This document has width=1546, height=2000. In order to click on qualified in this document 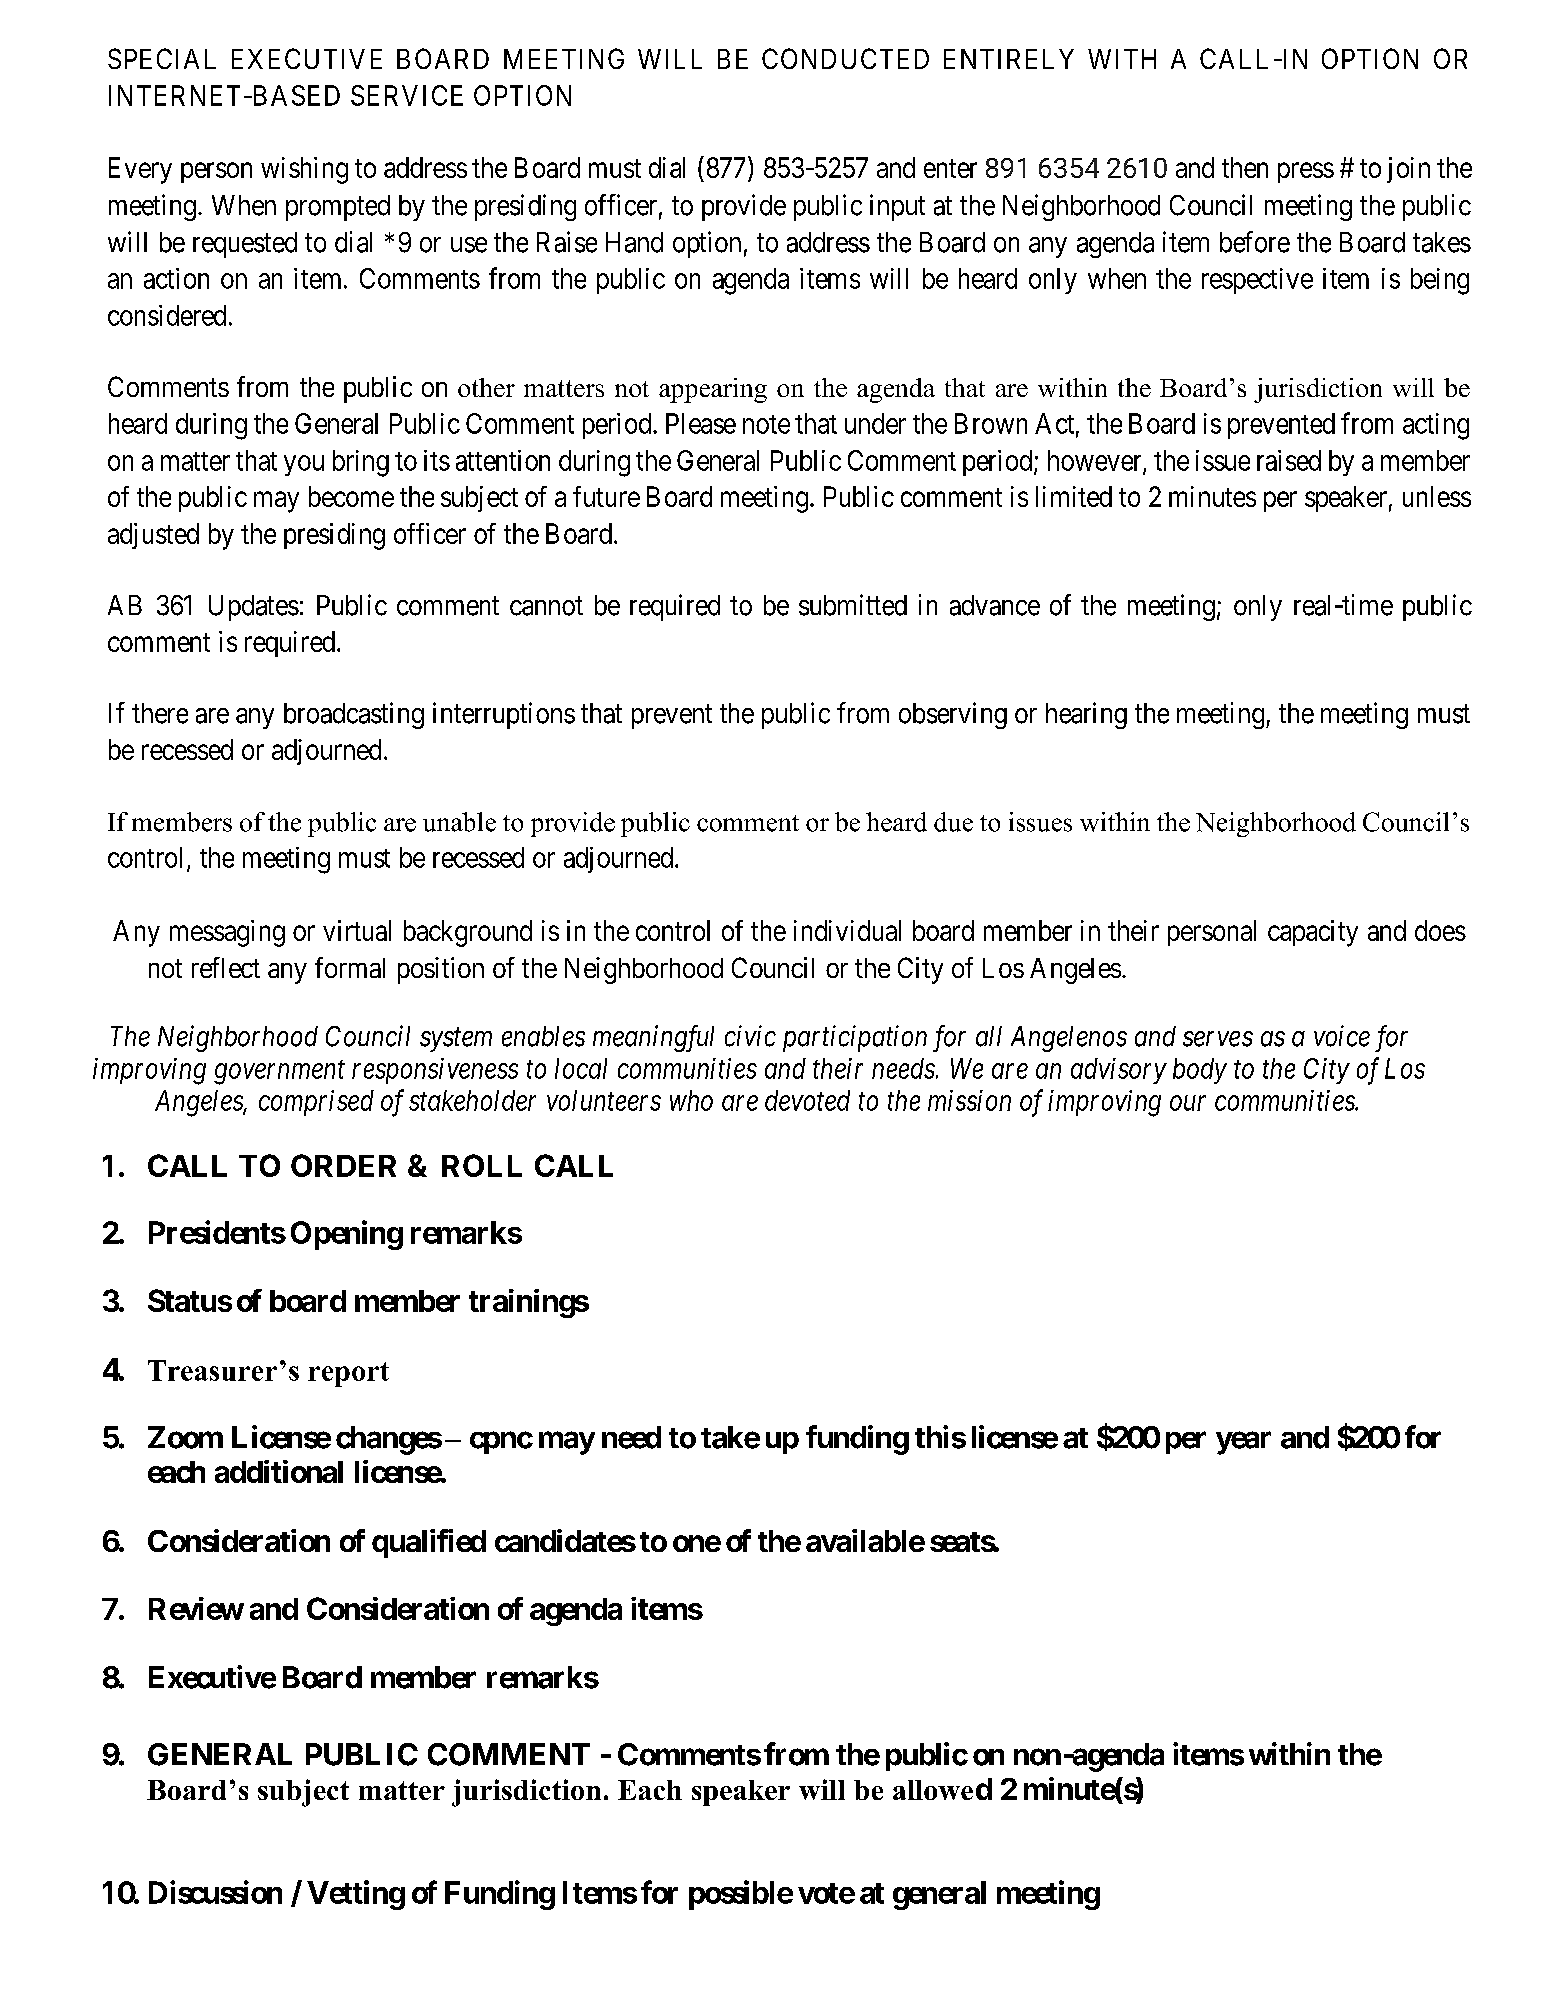, I will do `click(429, 1543)`.
